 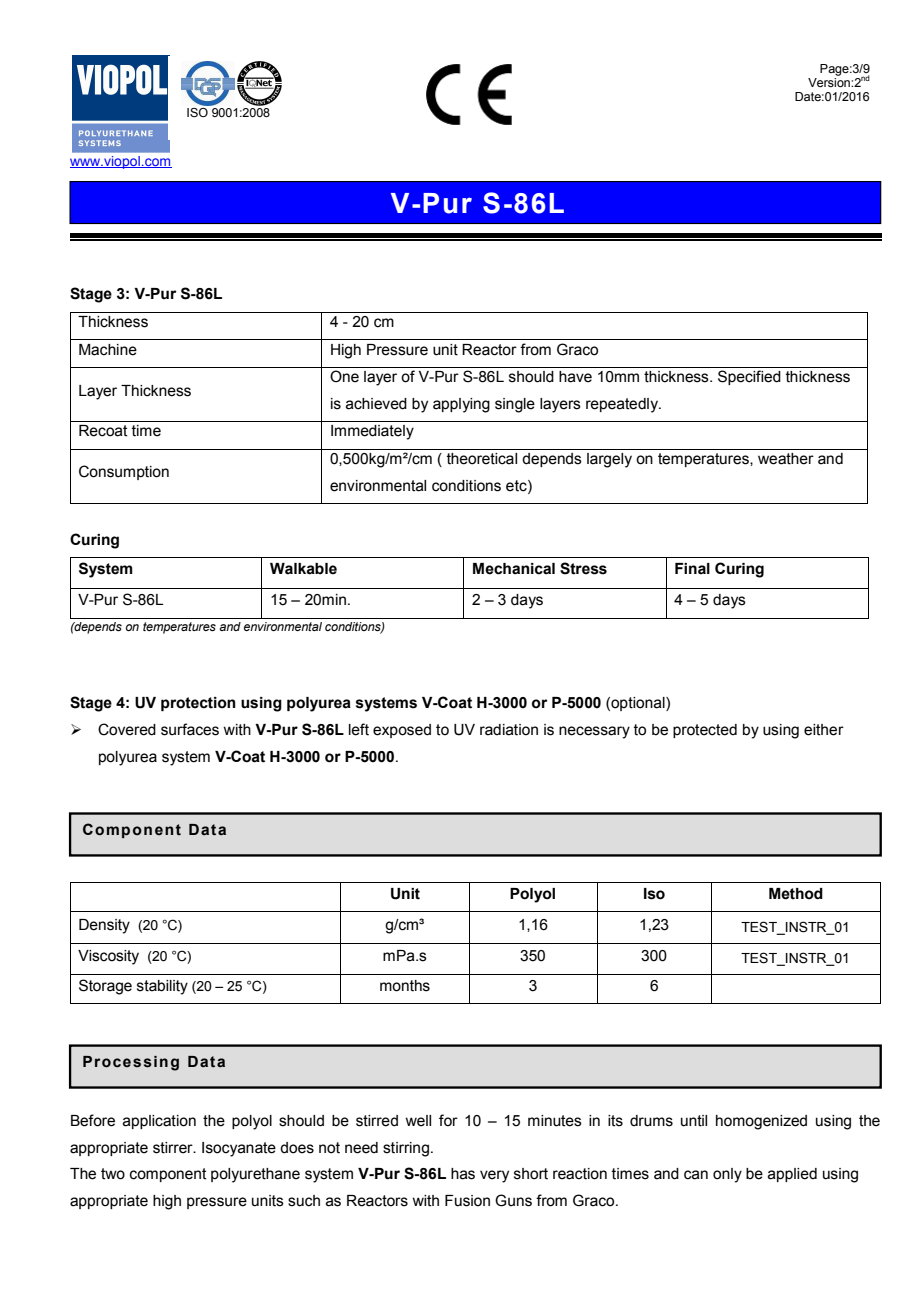 What do you see at coordinates (796, 894) in the screenshot?
I see `Method` at bounding box center [796, 894].
